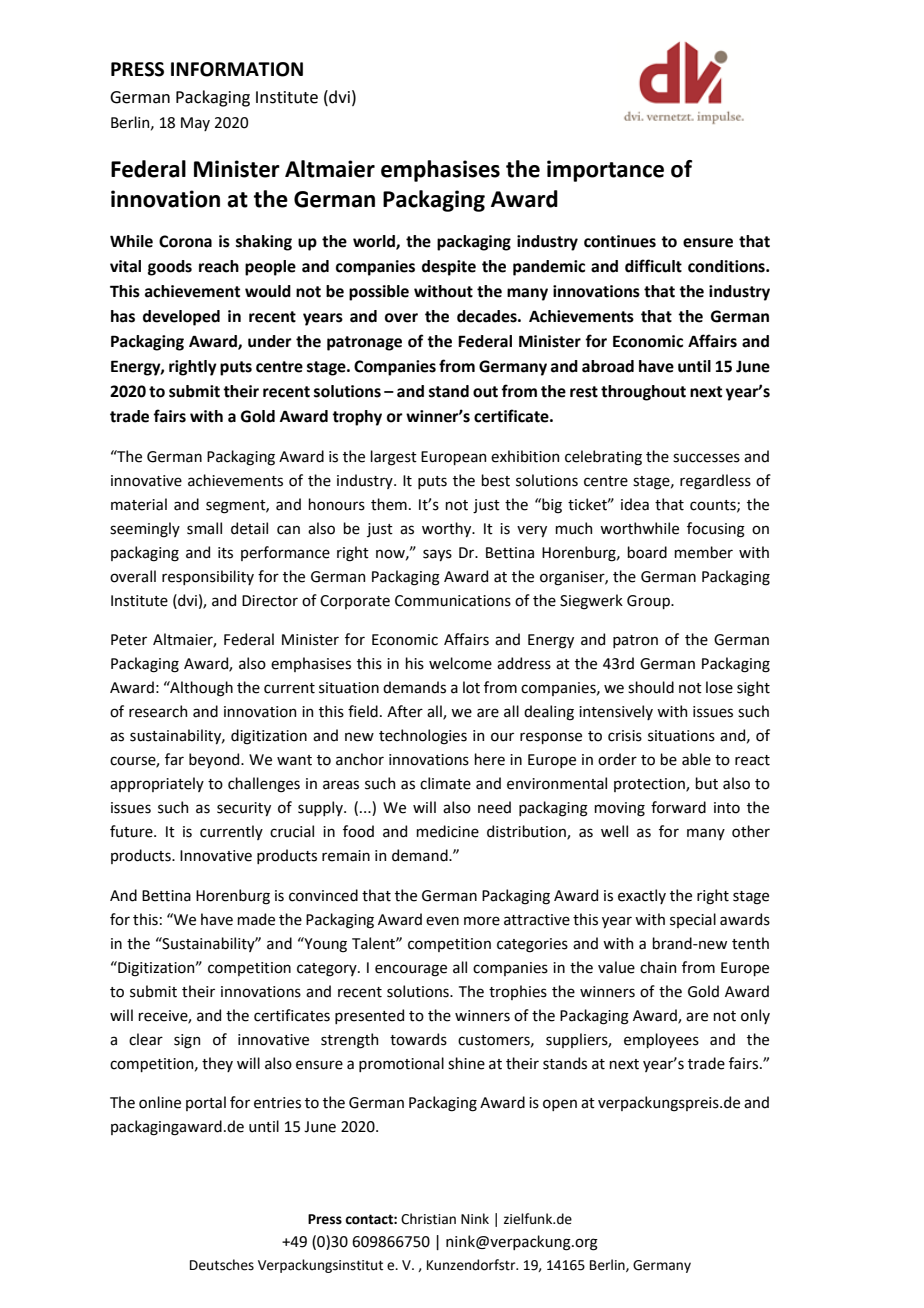 This screenshot has height=1308, width=924. Describe the element at coordinates (129, 640) in the screenshot. I see `Peter` at that location.
